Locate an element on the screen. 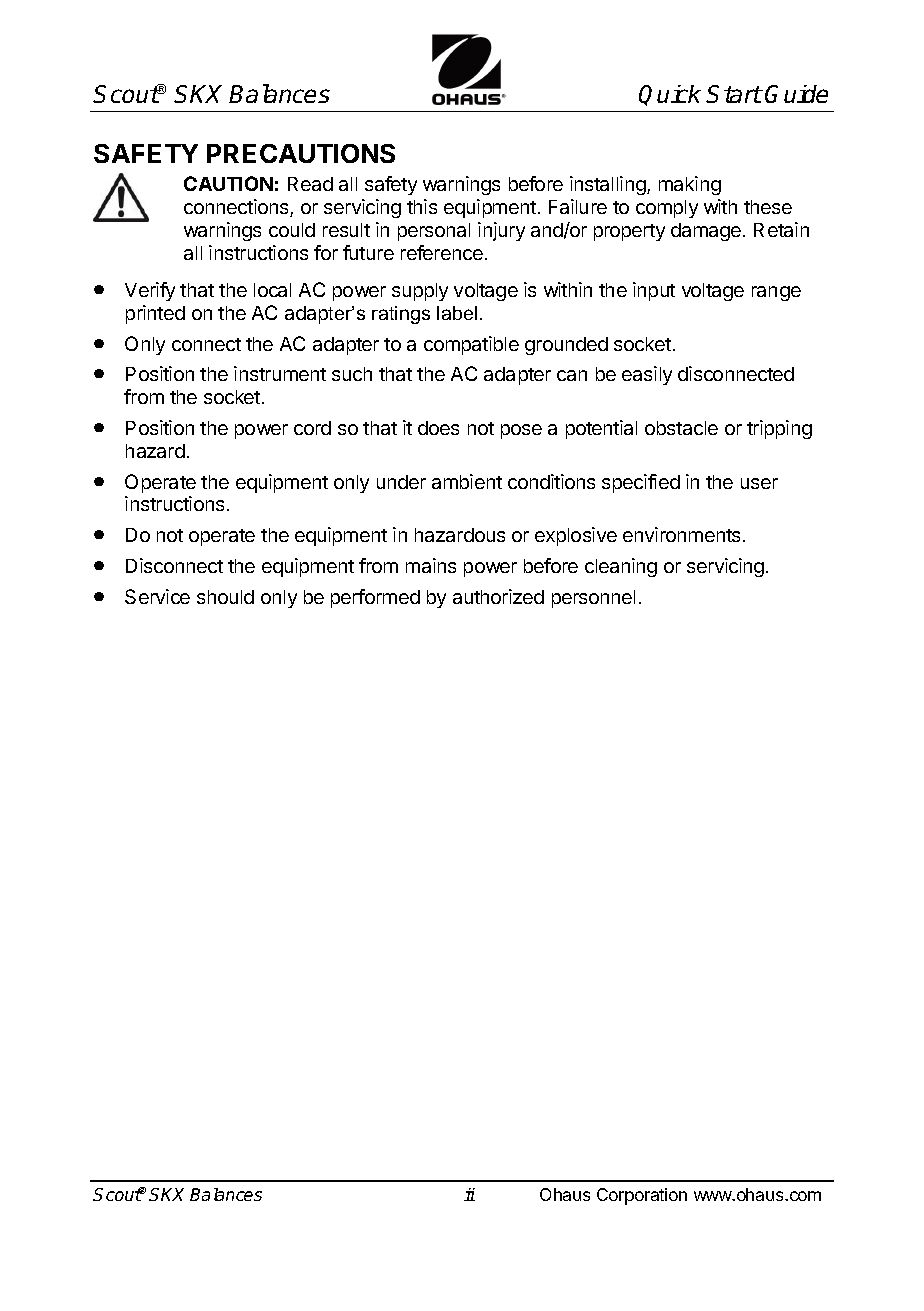 The height and width of the screenshot is (1311, 924). cord is located at coordinates (312, 428).
